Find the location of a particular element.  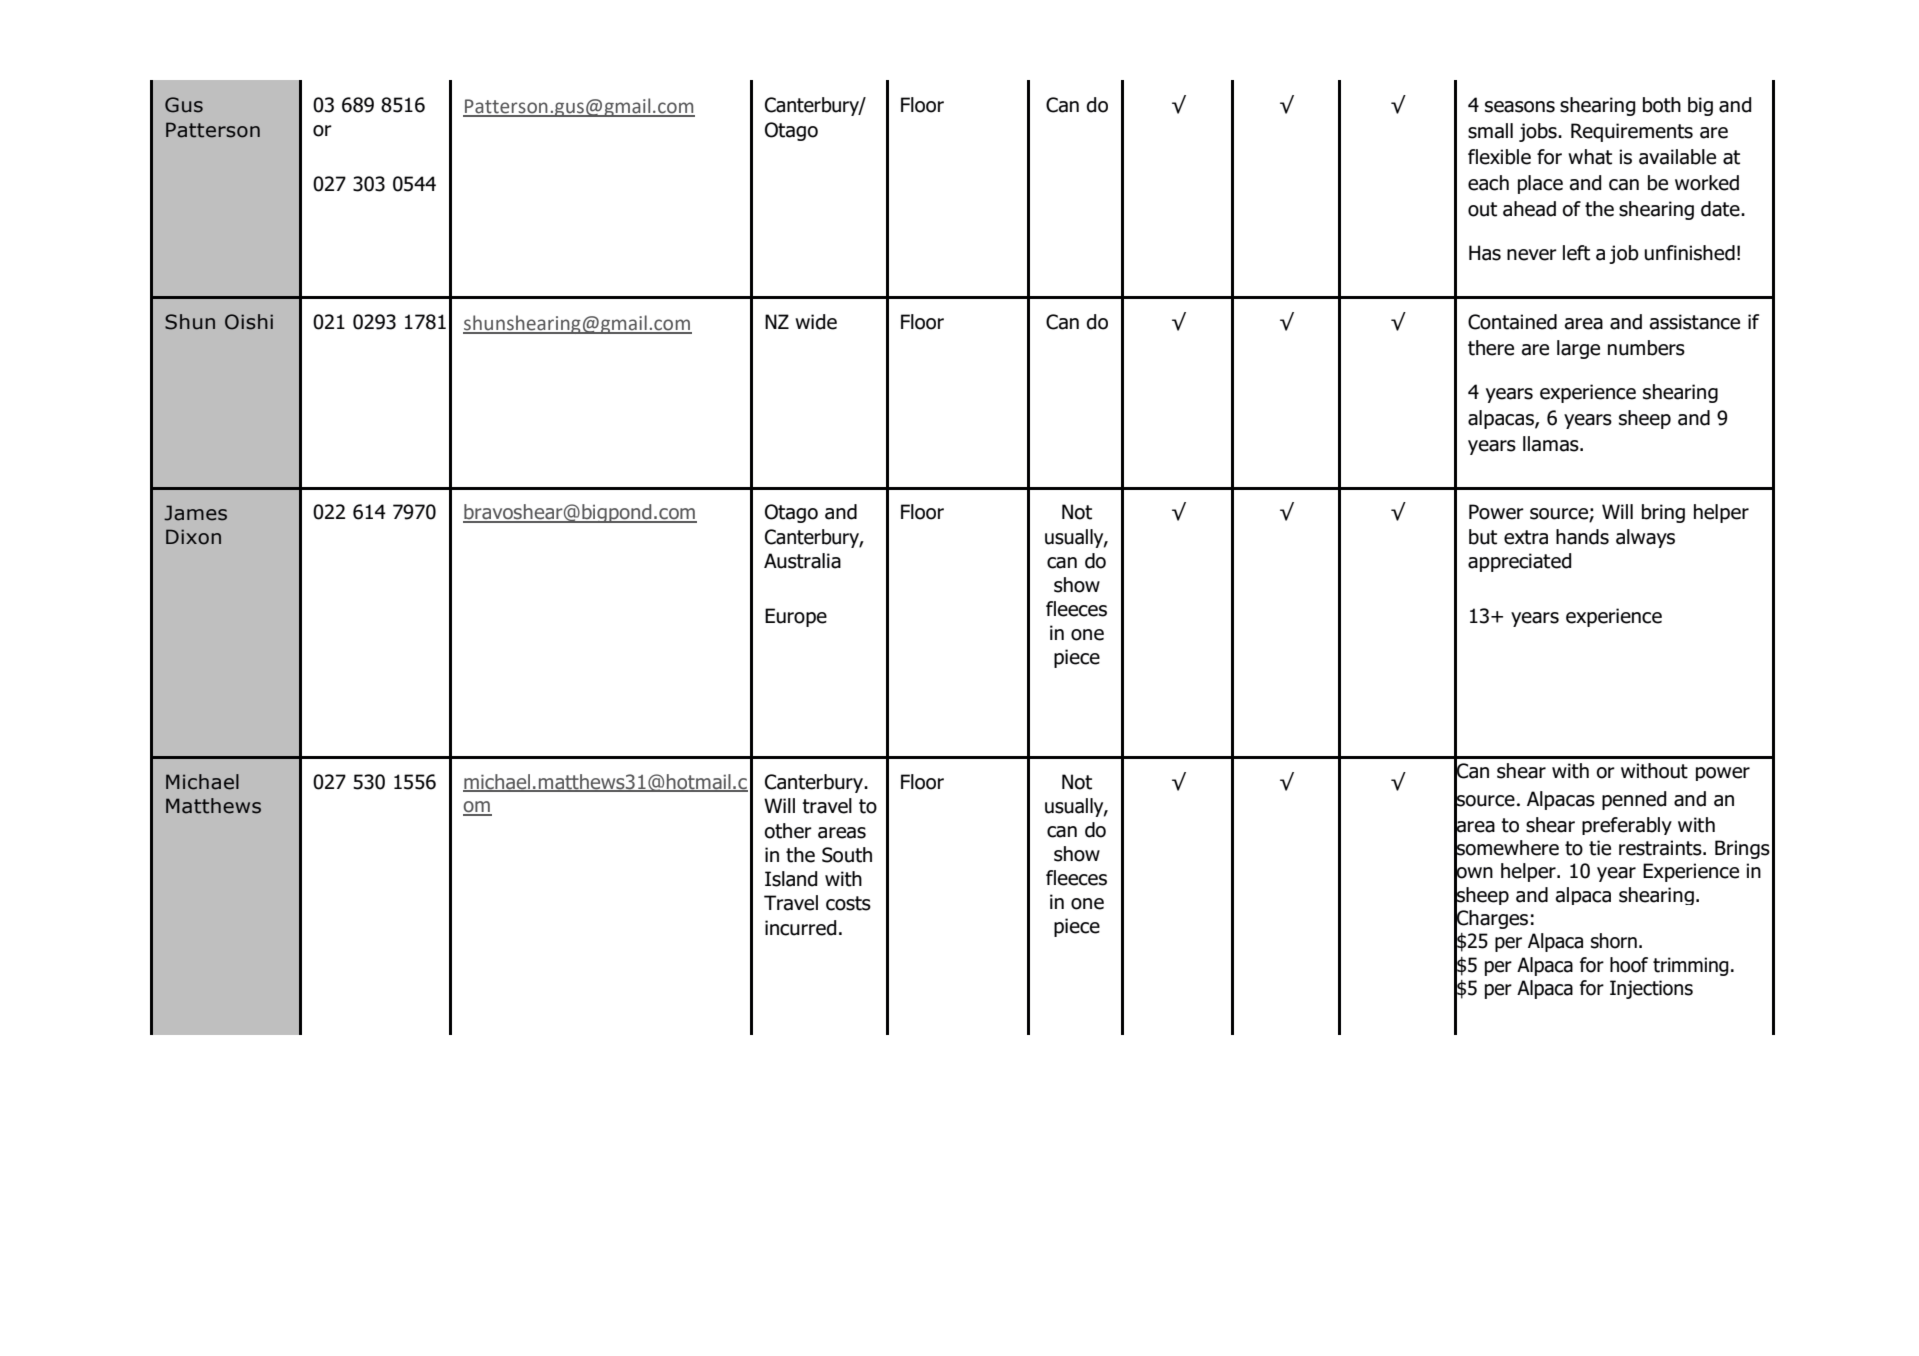

incurred is located at coordinates (800, 928).
